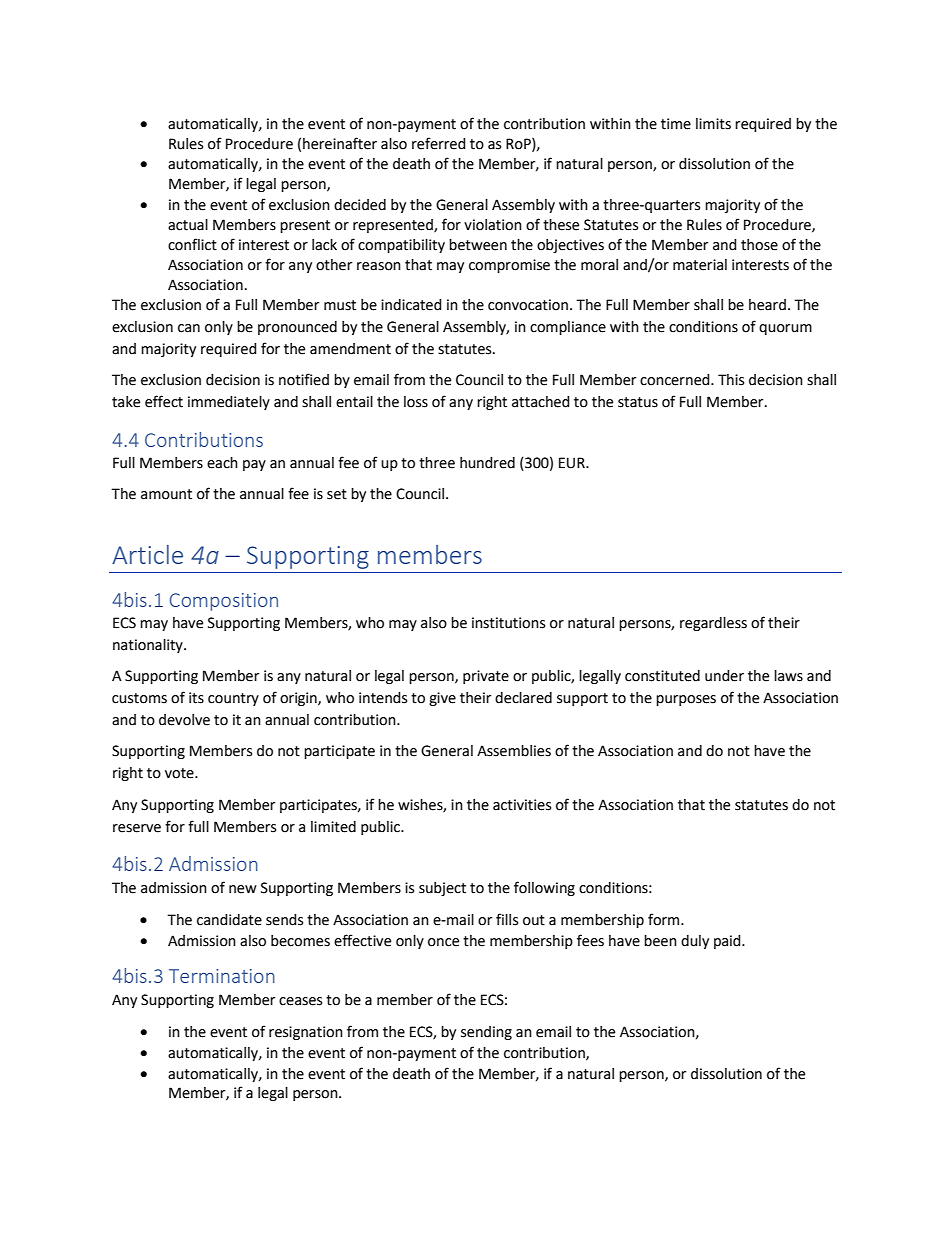 The width and height of the page is (952, 1233). What do you see at coordinates (442, 699) in the page?
I see `give` at bounding box center [442, 699].
